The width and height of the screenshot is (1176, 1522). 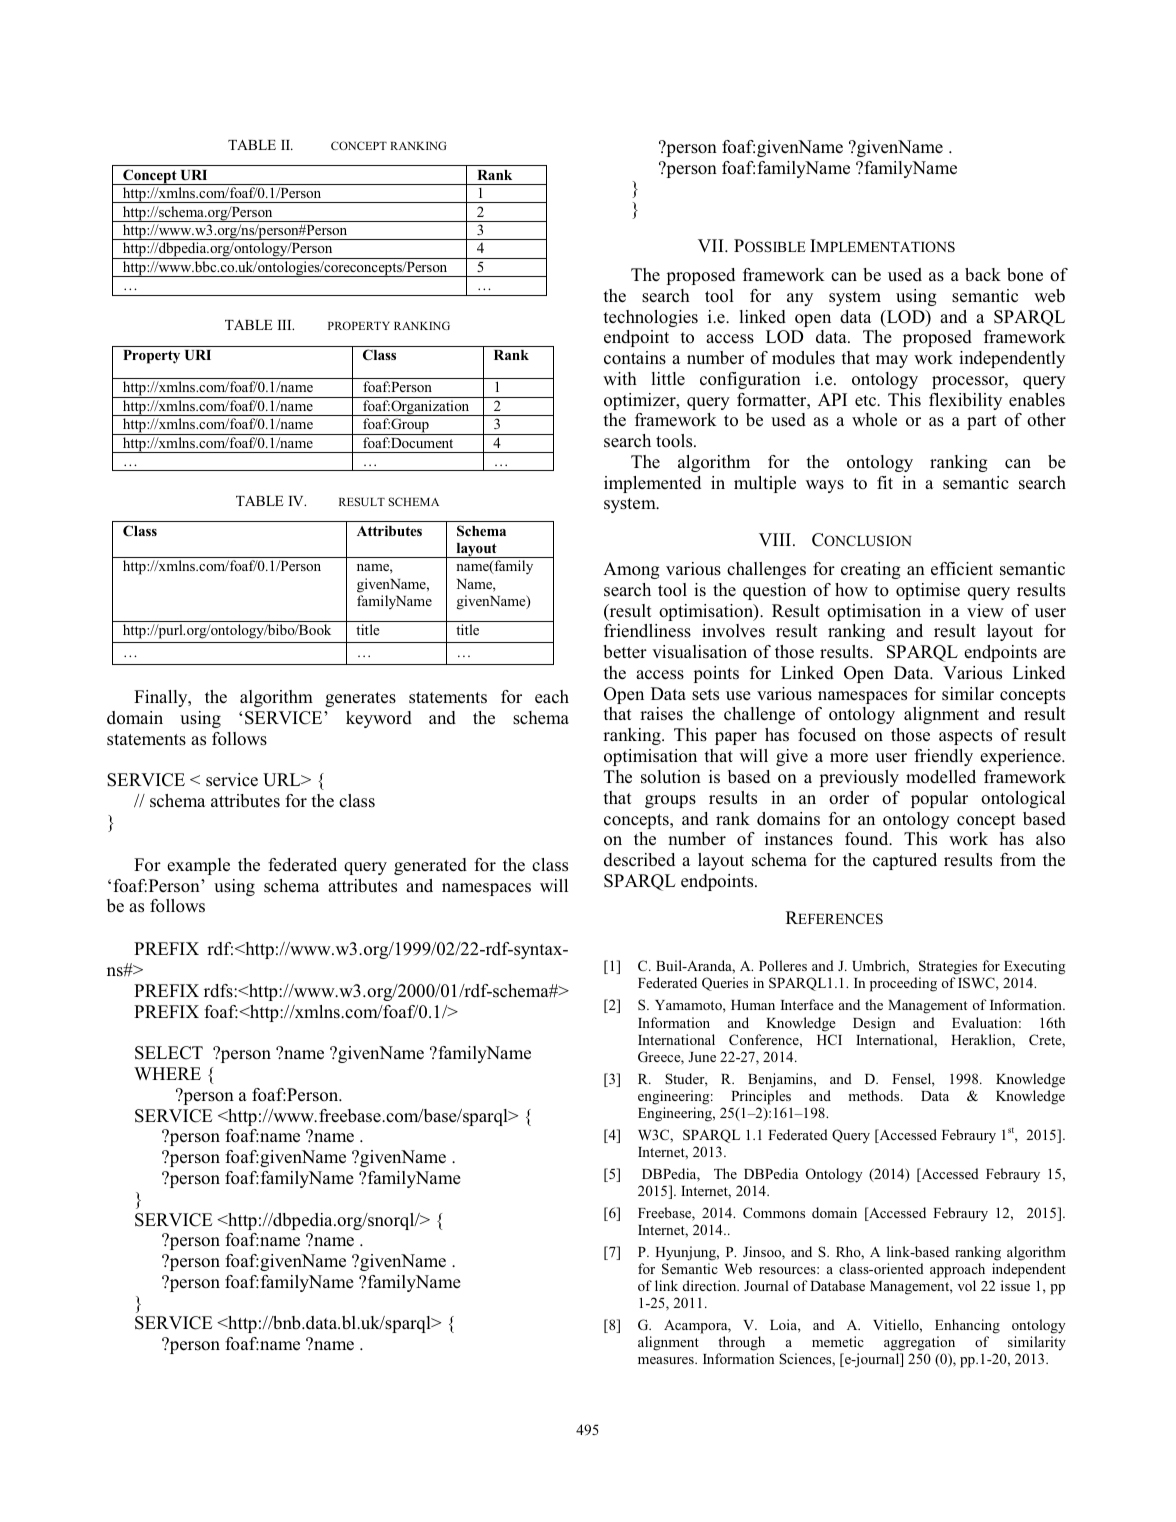 I want to click on Enhancing, so click(x=967, y=1326).
